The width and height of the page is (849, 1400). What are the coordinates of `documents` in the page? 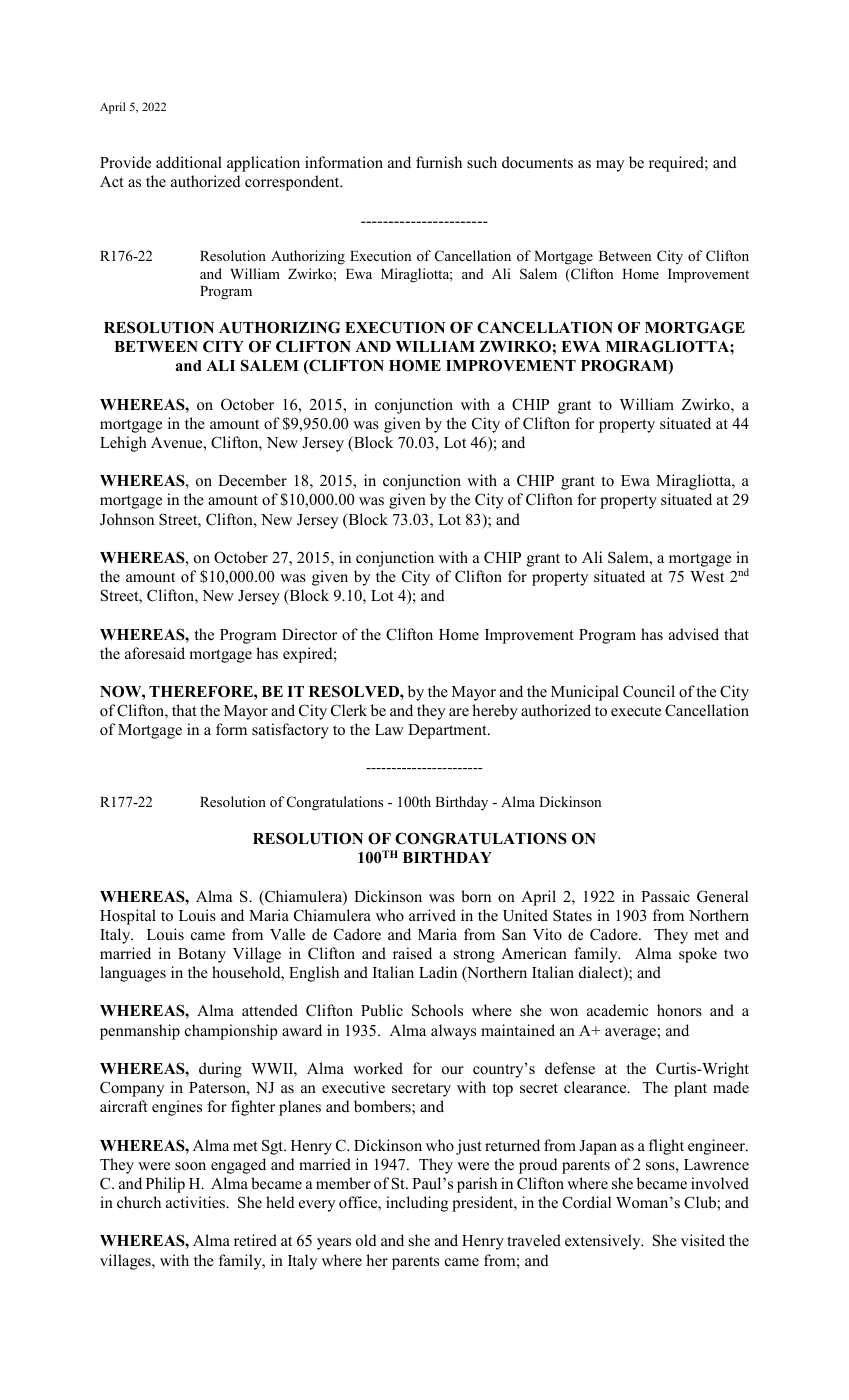 It's located at (537, 162).
